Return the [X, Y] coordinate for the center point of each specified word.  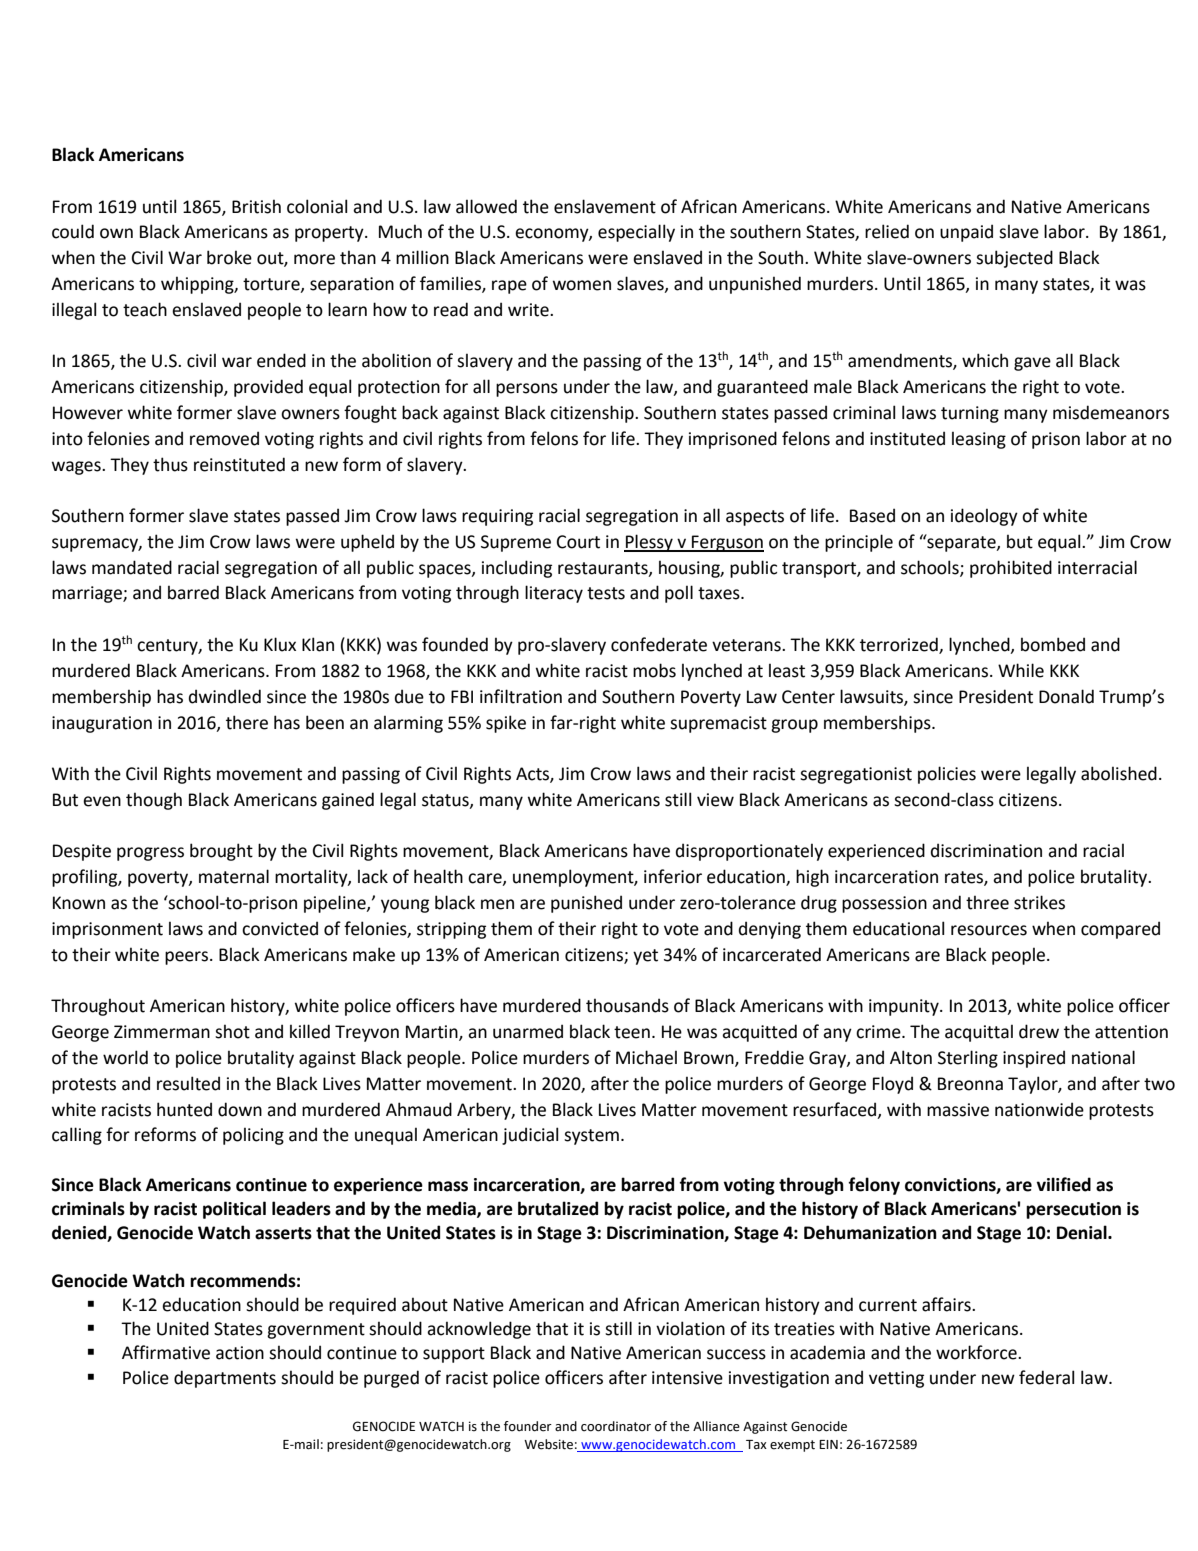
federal [1046, 1377]
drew [1039, 1031]
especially [636, 233]
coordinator [616, 1426]
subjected [1014, 259]
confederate [659, 644]
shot [232, 1031]
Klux [280, 644]
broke [229, 257]
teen [632, 1032]
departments [225, 1379]
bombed [1053, 644]
